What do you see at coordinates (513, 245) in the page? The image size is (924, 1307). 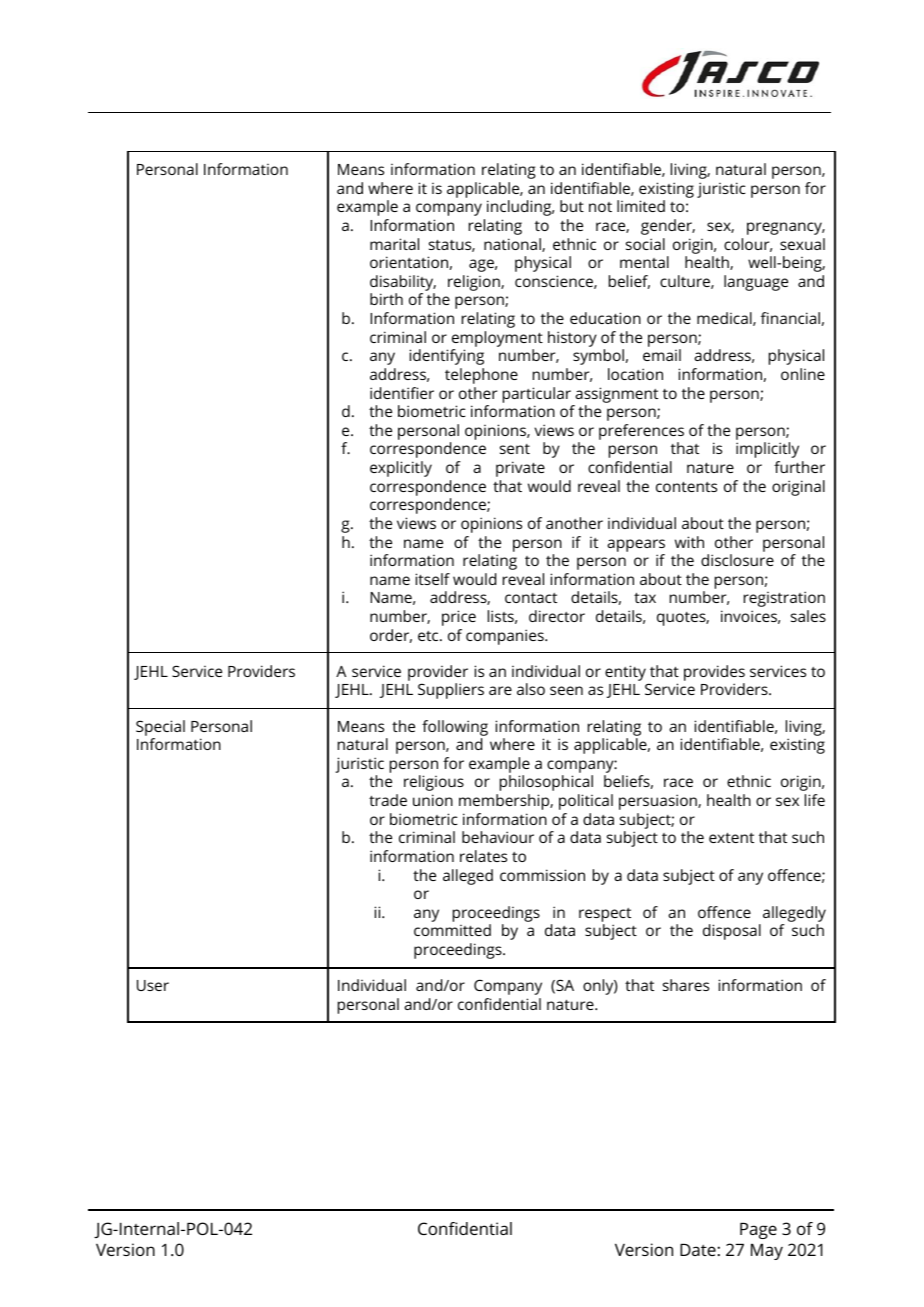 I see `national` at bounding box center [513, 245].
